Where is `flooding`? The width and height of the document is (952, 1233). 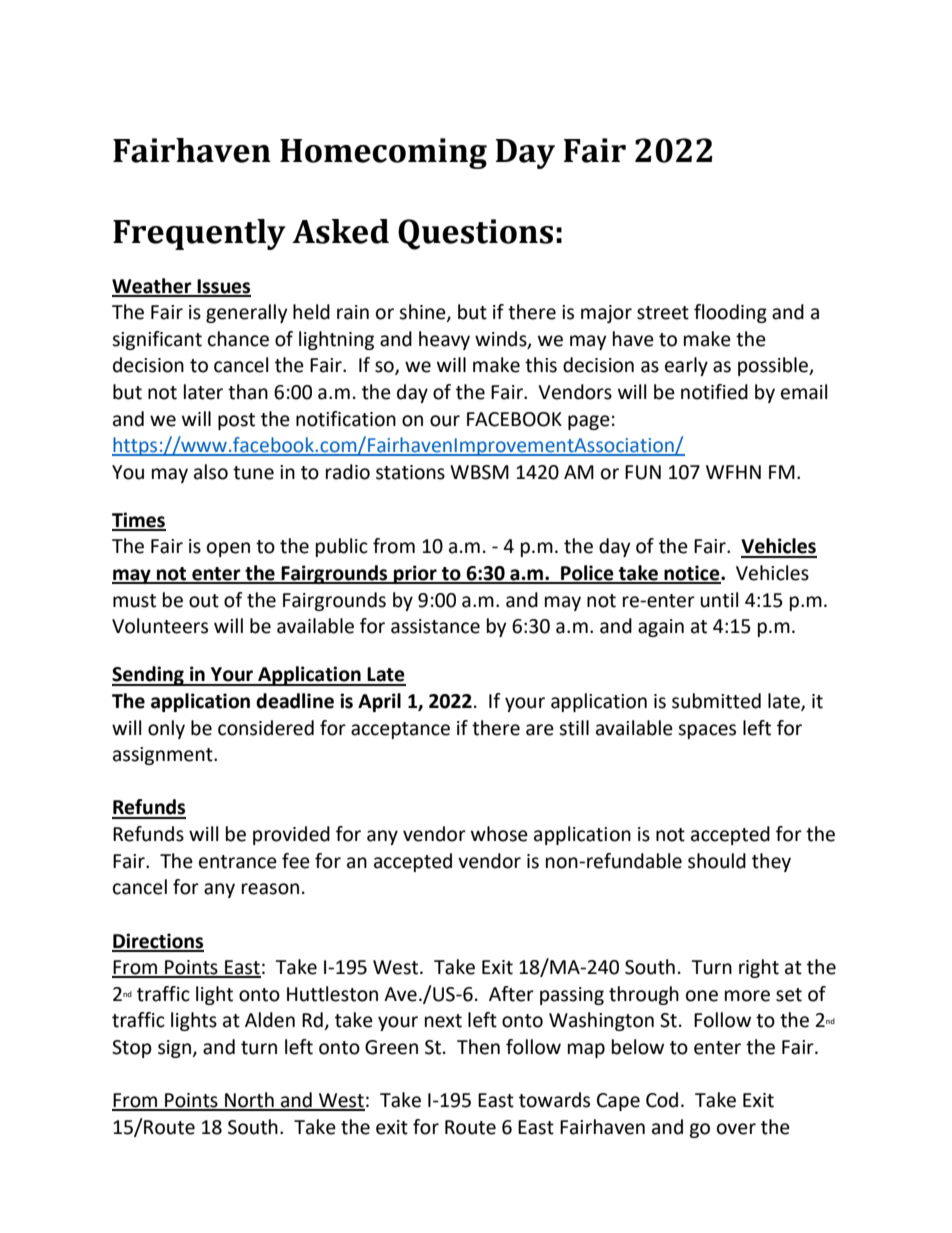 flooding is located at coordinates (730, 313).
